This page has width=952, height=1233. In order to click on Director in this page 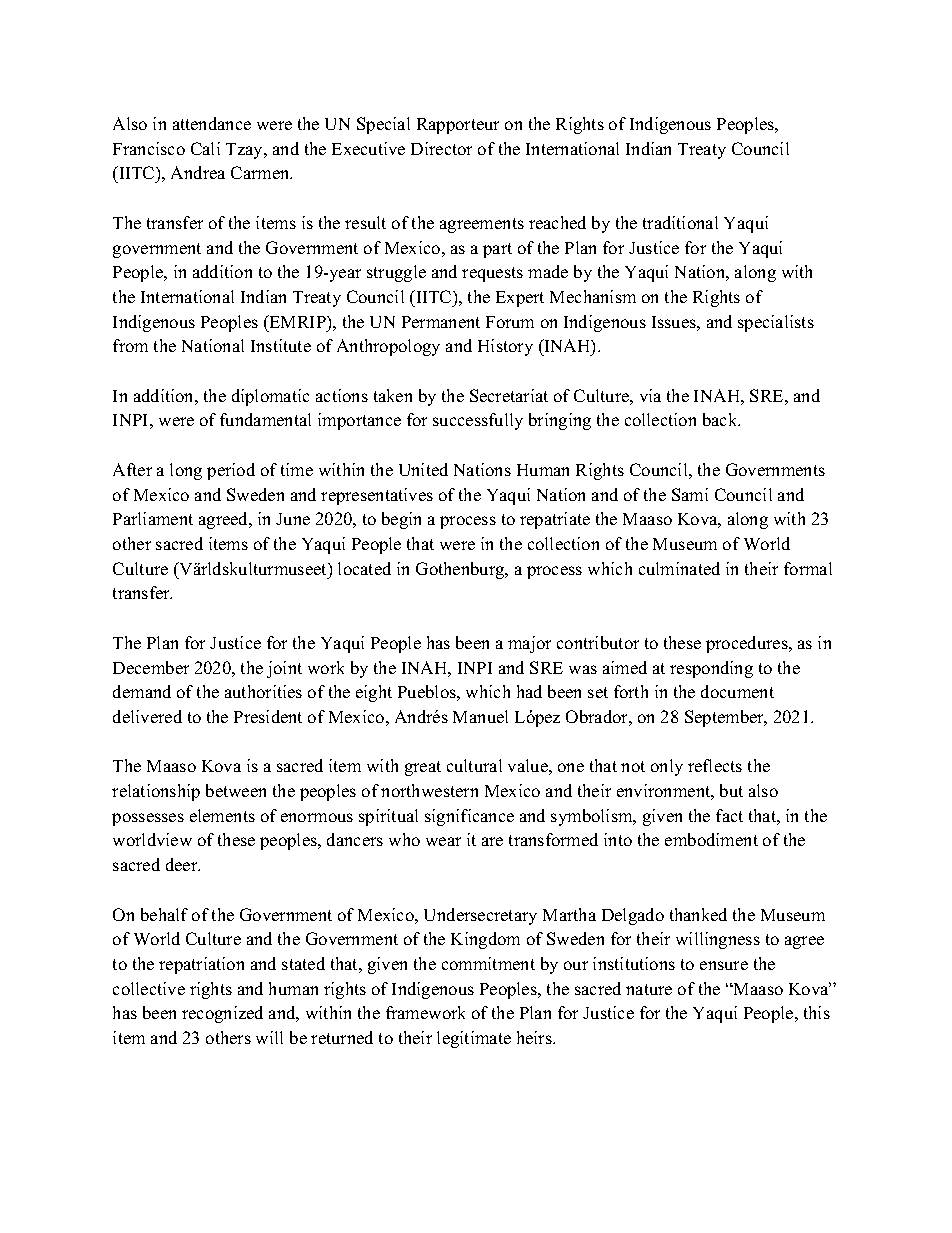, I will do `click(441, 148)`.
